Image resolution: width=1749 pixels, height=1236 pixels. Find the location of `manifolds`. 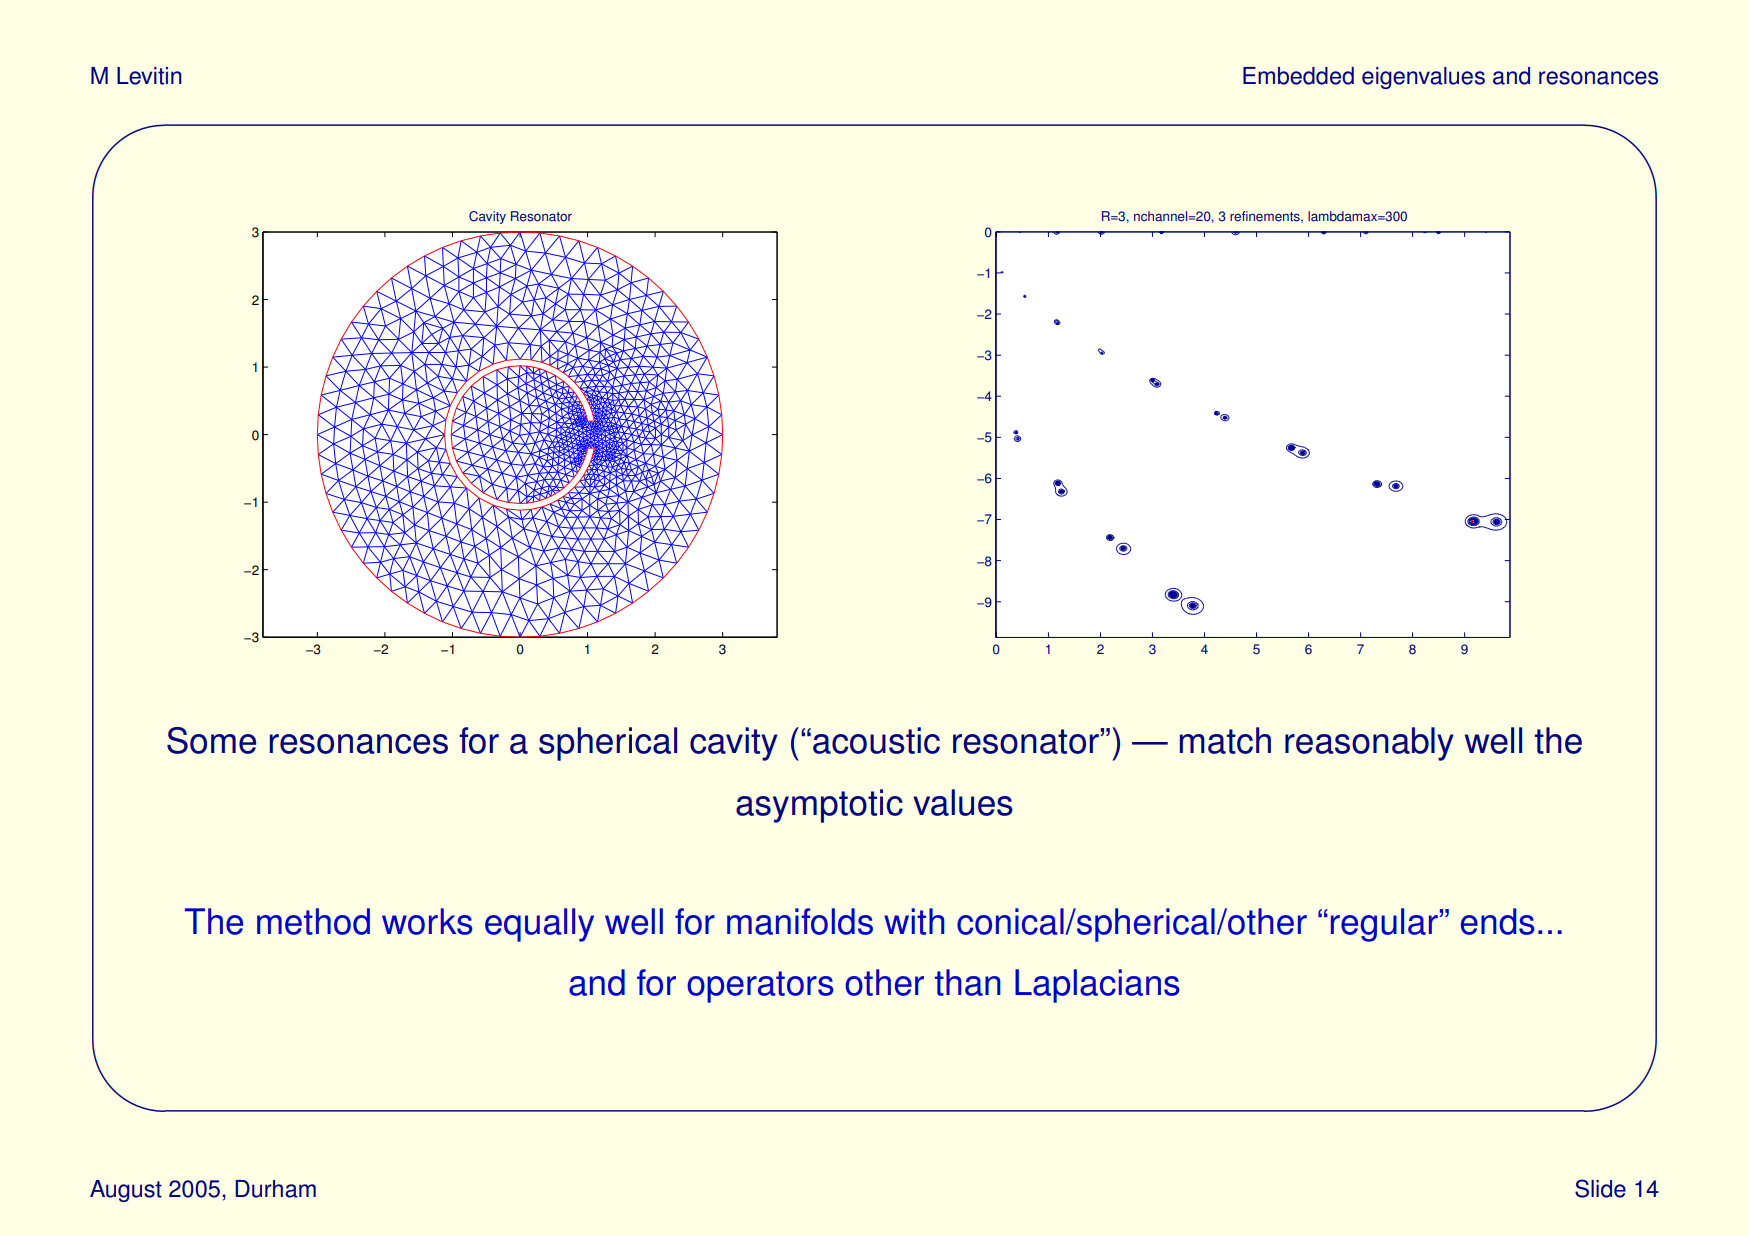

manifolds is located at coordinates (800, 921).
